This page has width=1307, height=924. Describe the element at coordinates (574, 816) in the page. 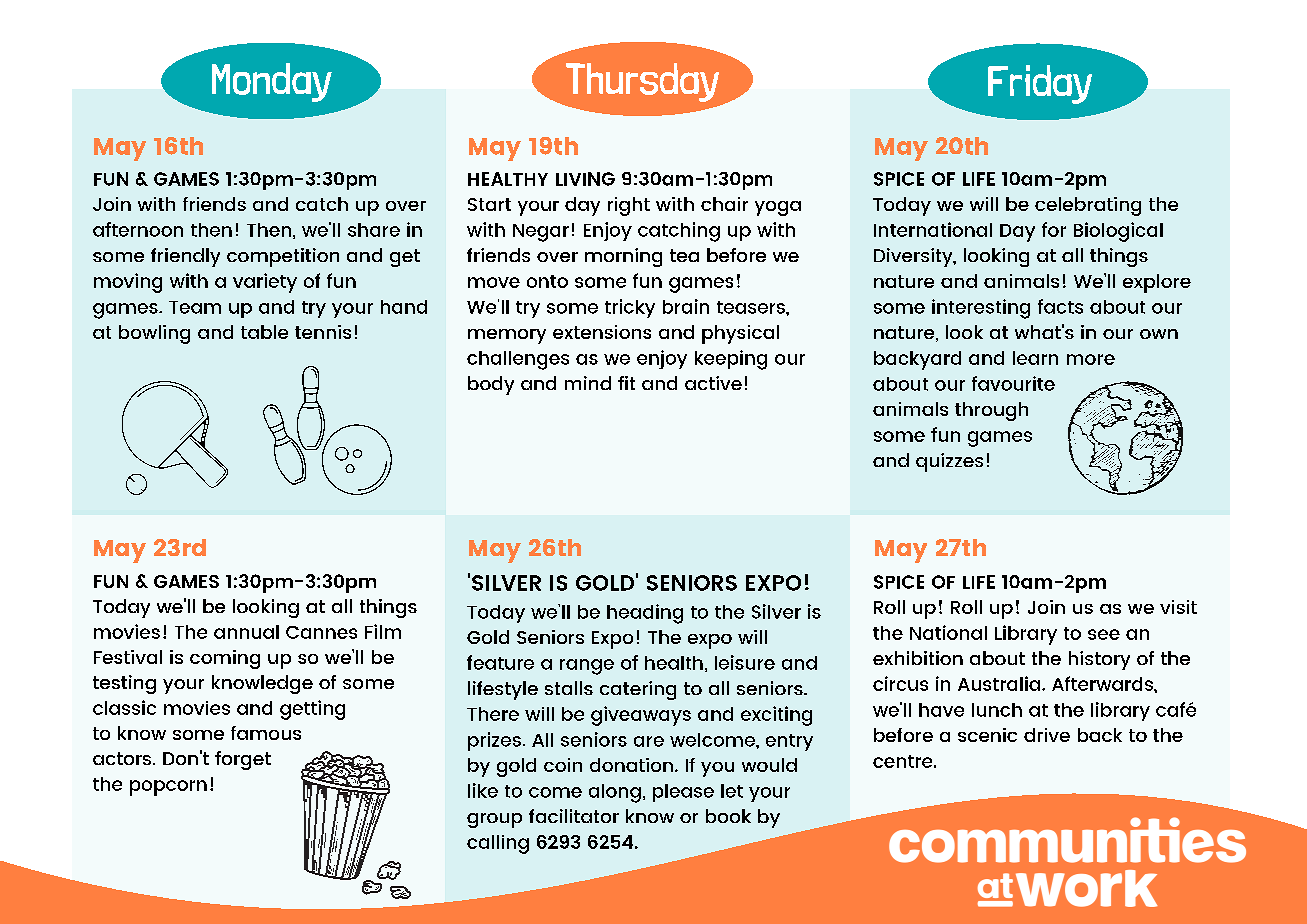

I see `facilitator` at that location.
